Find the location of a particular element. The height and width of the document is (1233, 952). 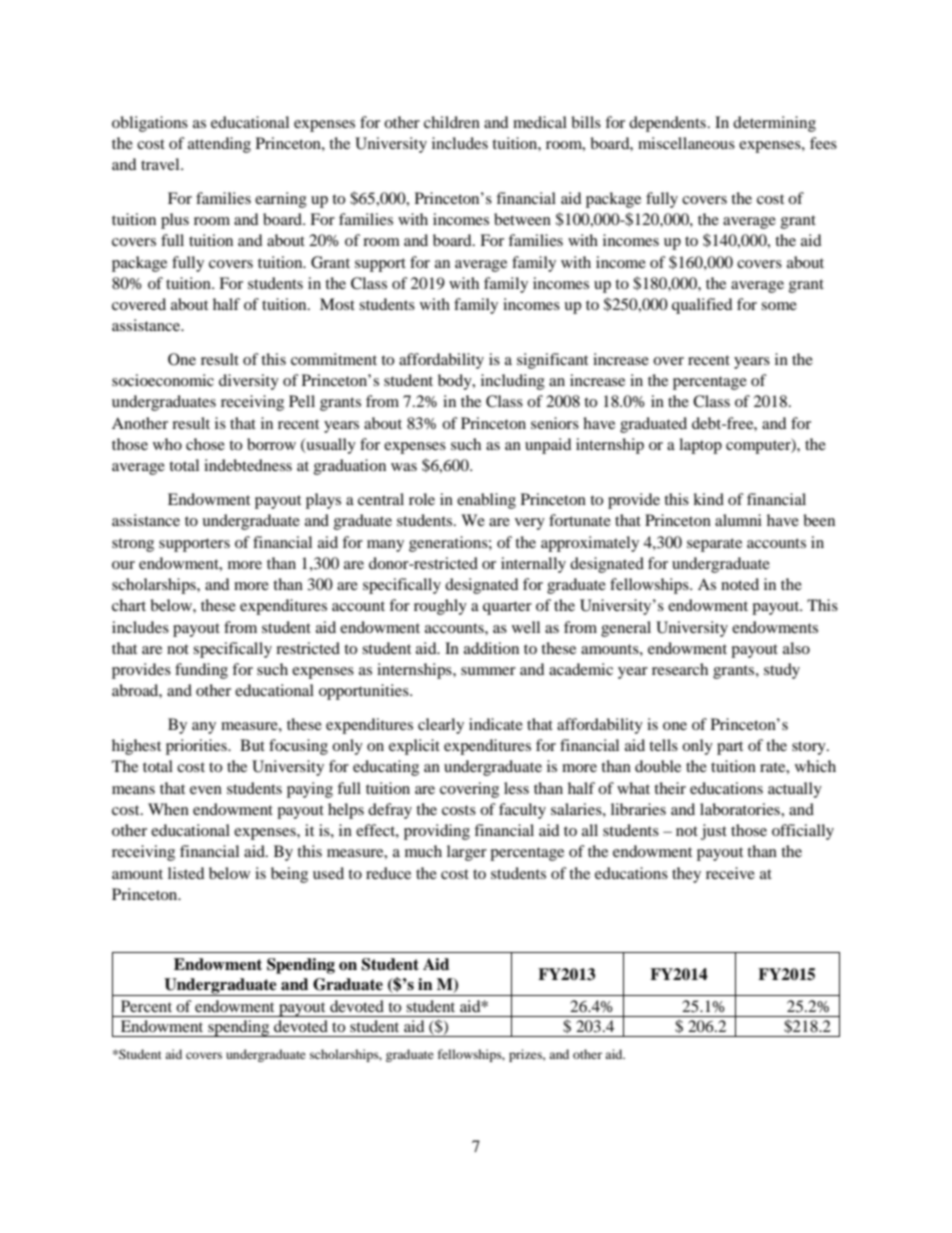

chose is located at coordinates (205, 444).
